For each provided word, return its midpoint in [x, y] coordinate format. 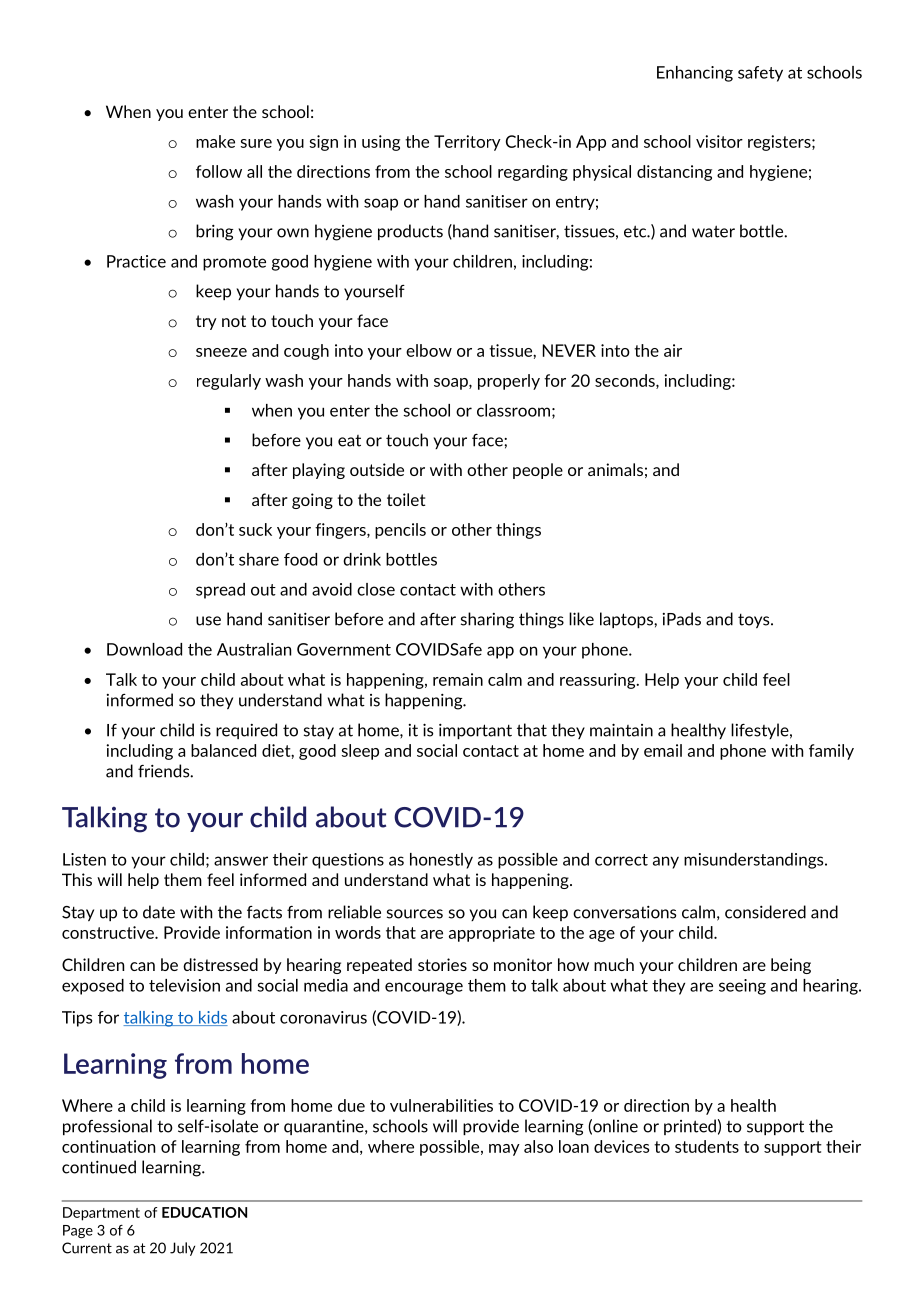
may [504, 1150]
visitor [719, 141]
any [666, 862]
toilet [406, 499]
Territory [467, 143]
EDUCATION [204, 1212]
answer [241, 861]
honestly [441, 861]
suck [255, 529]
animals [615, 469]
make [215, 141]
